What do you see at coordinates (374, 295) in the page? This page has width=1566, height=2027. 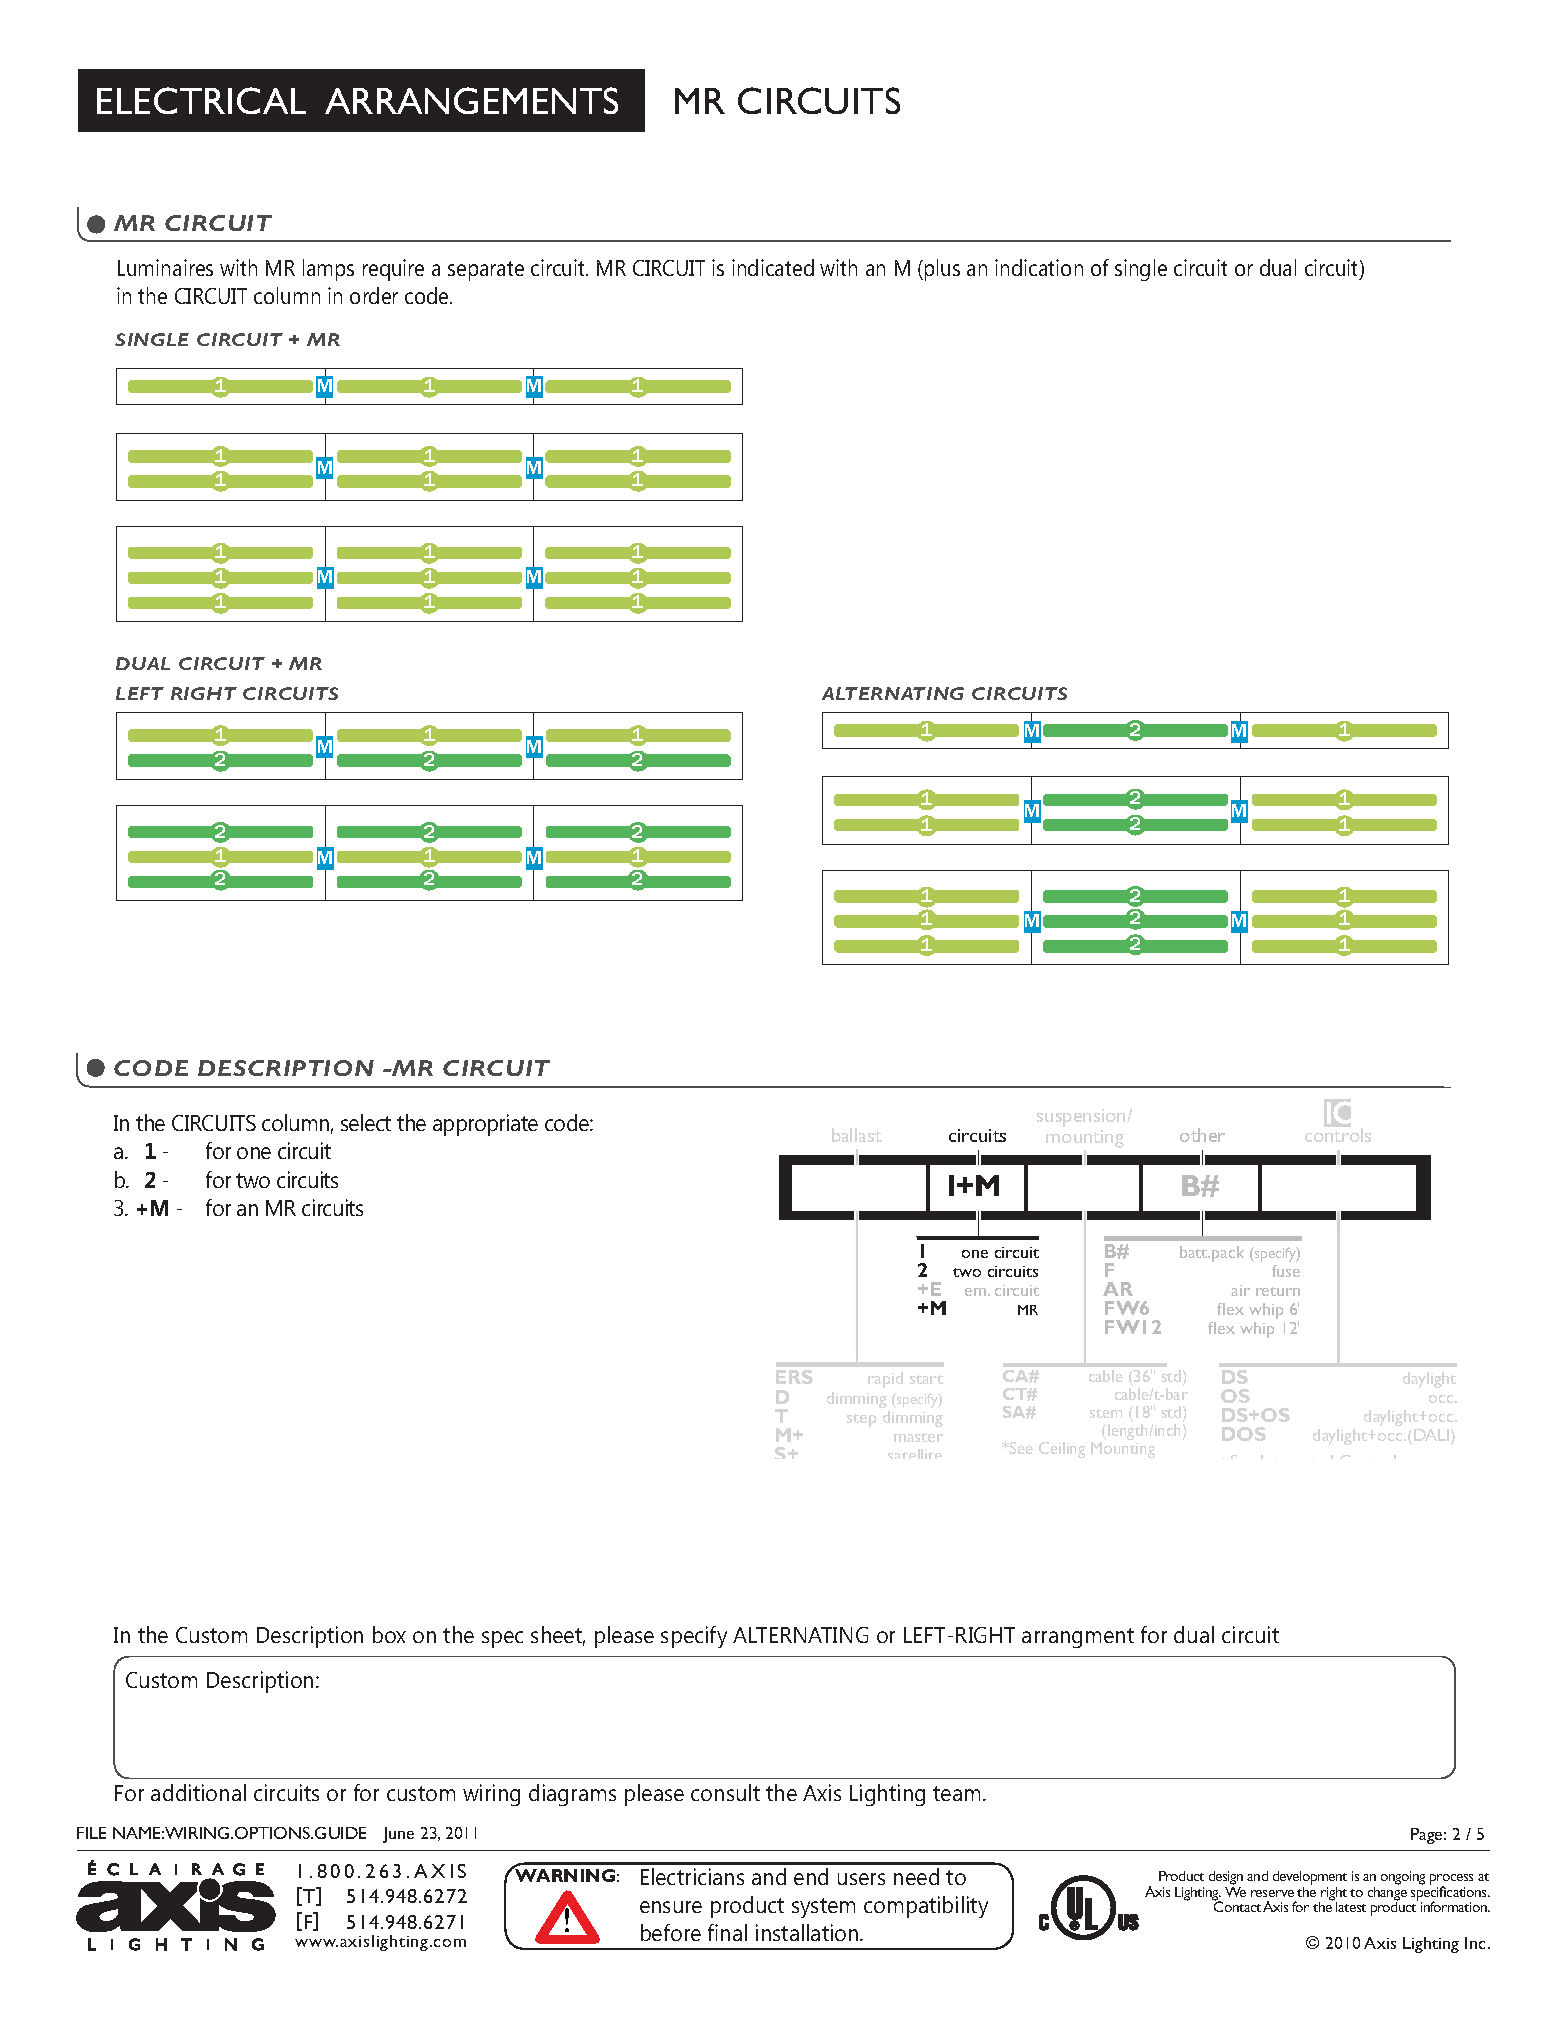 I see `order` at bounding box center [374, 295].
